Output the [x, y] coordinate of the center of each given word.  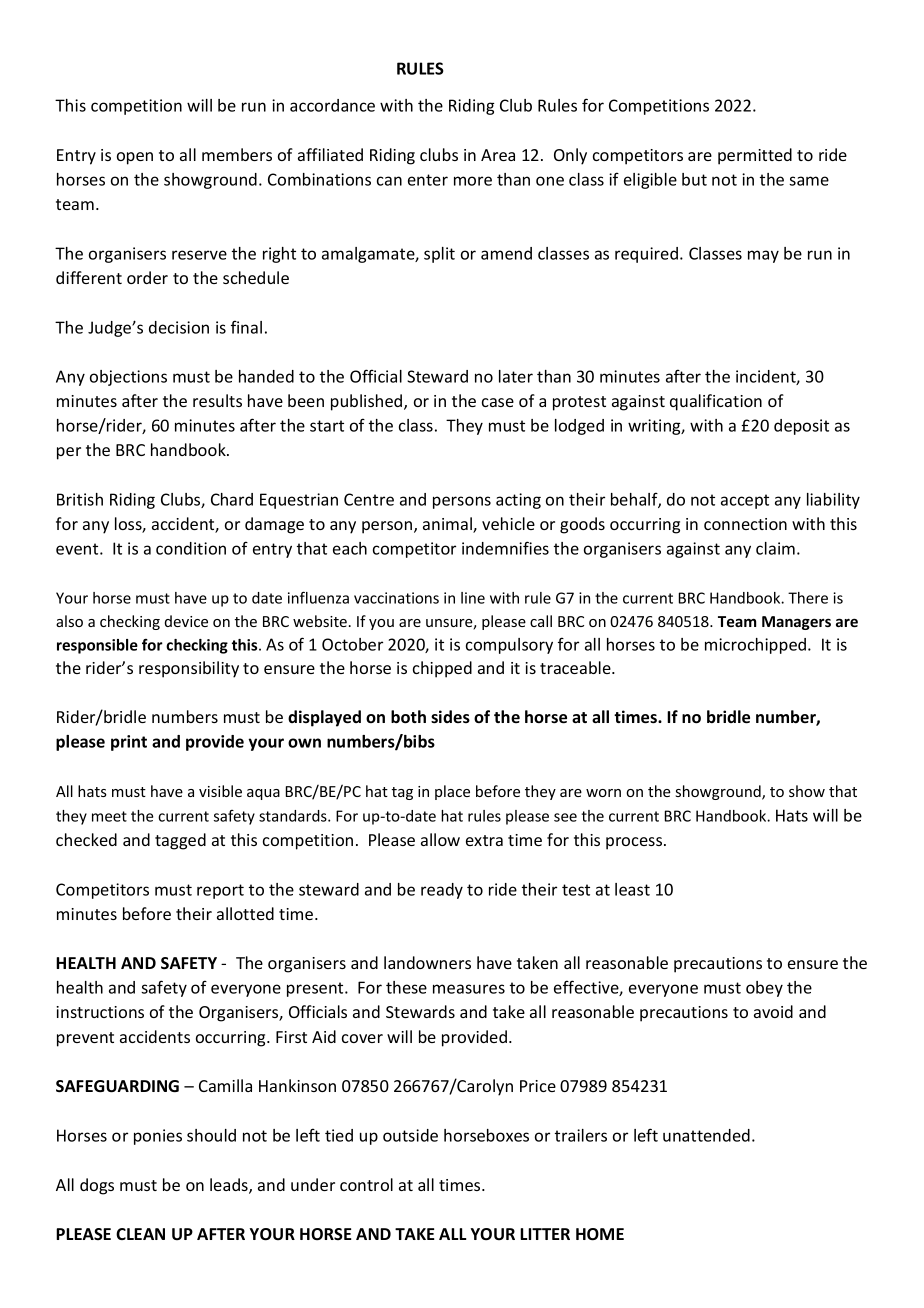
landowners [427, 962]
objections [128, 378]
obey [764, 989]
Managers [796, 623]
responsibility [189, 669]
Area [498, 155]
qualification [716, 402]
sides [450, 717]
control [366, 1184]
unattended [706, 1135]
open [135, 158]
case [498, 402]
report [220, 891]
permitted [755, 156]
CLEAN [140, 1234]
